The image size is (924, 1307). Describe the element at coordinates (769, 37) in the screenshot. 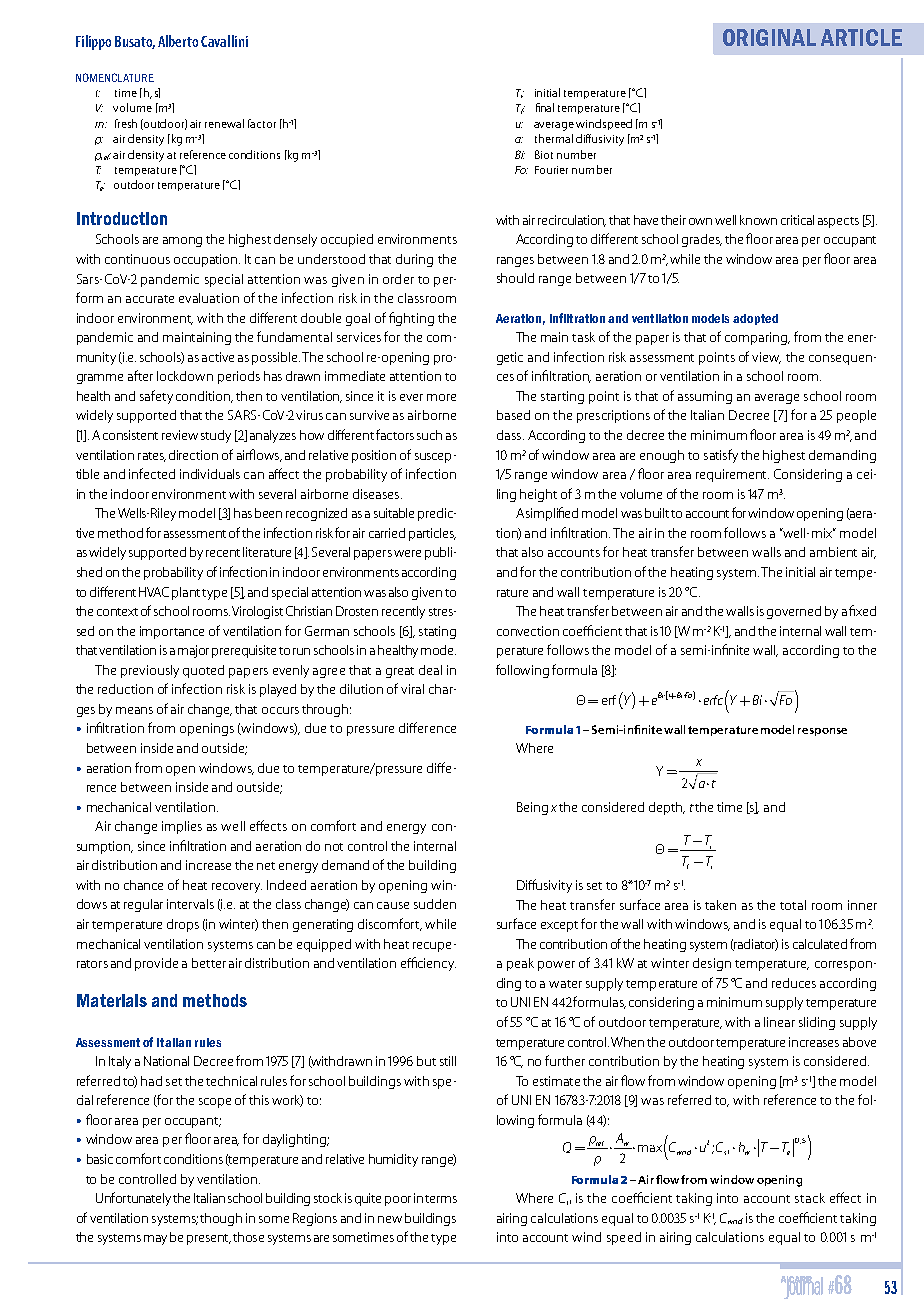

I see `ORIGINAL` at that location.
